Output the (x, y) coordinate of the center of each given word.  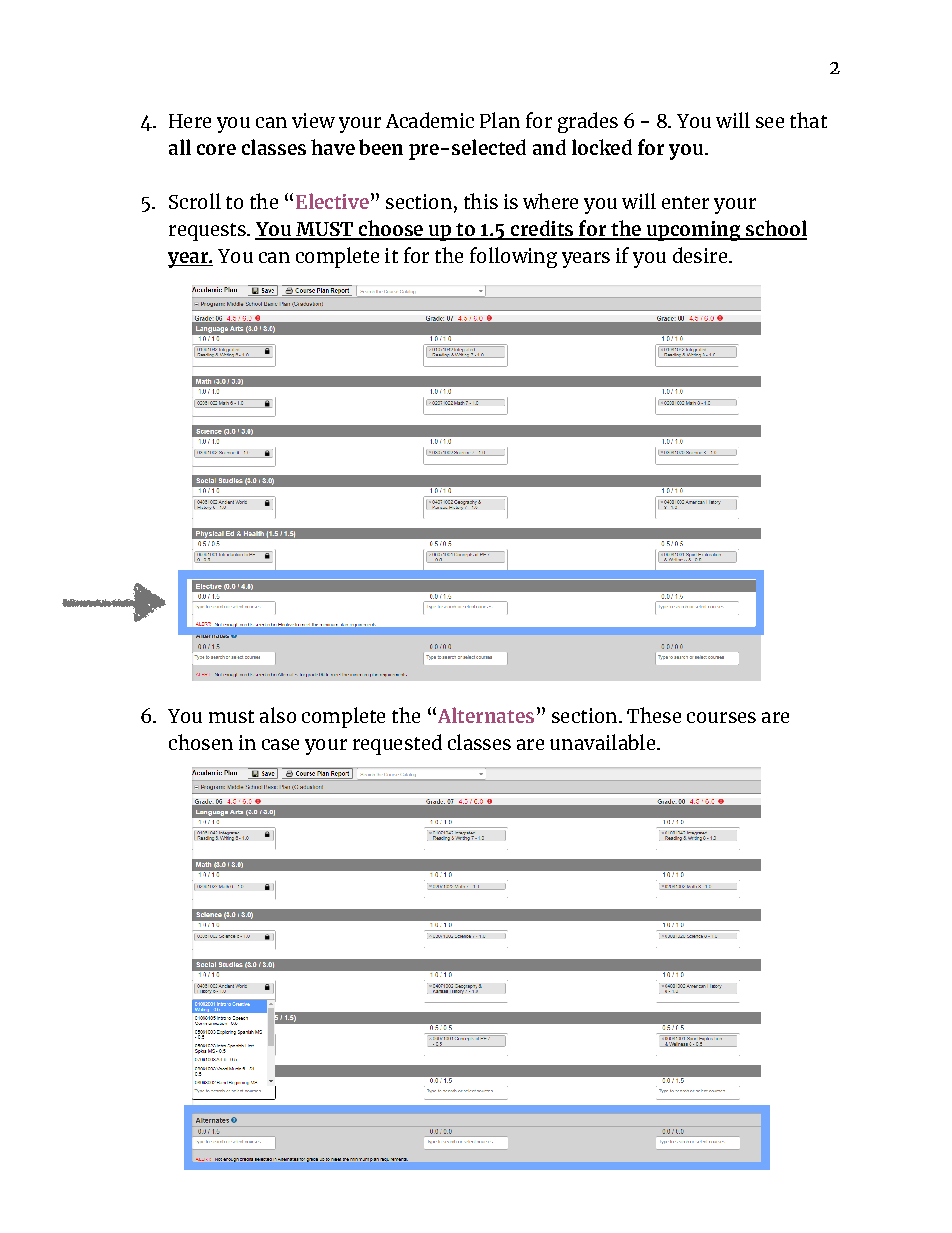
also (278, 715)
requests (208, 232)
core (216, 149)
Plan (500, 120)
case (280, 744)
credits (542, 229)
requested (397, 744)
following (513, 257)
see (770, 122)
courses (721, 717)
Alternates (484, 715)
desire (700, 255)
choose (390, 229)
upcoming (693, 231)
